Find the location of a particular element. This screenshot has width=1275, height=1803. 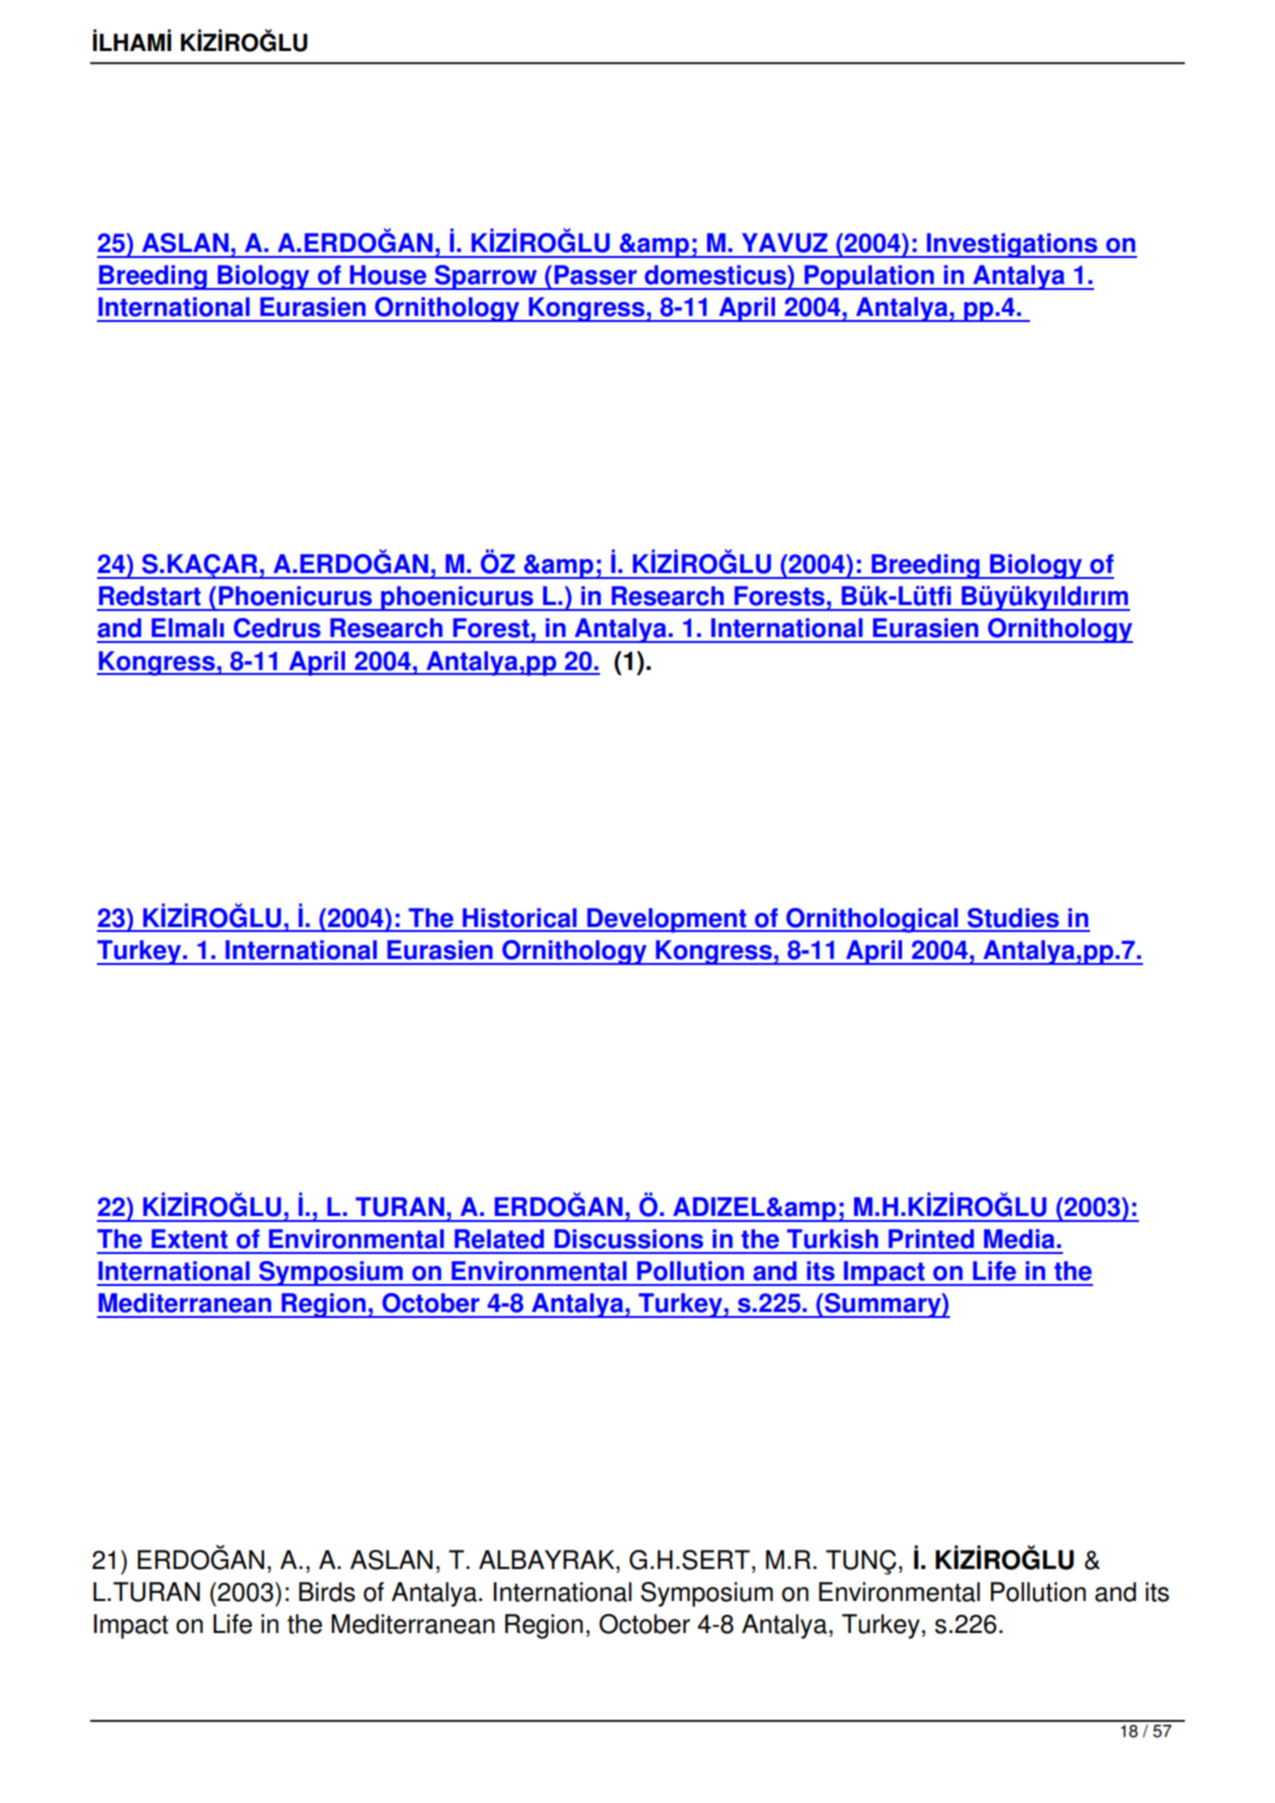

Media is located at coordinates (1019, 1239).
